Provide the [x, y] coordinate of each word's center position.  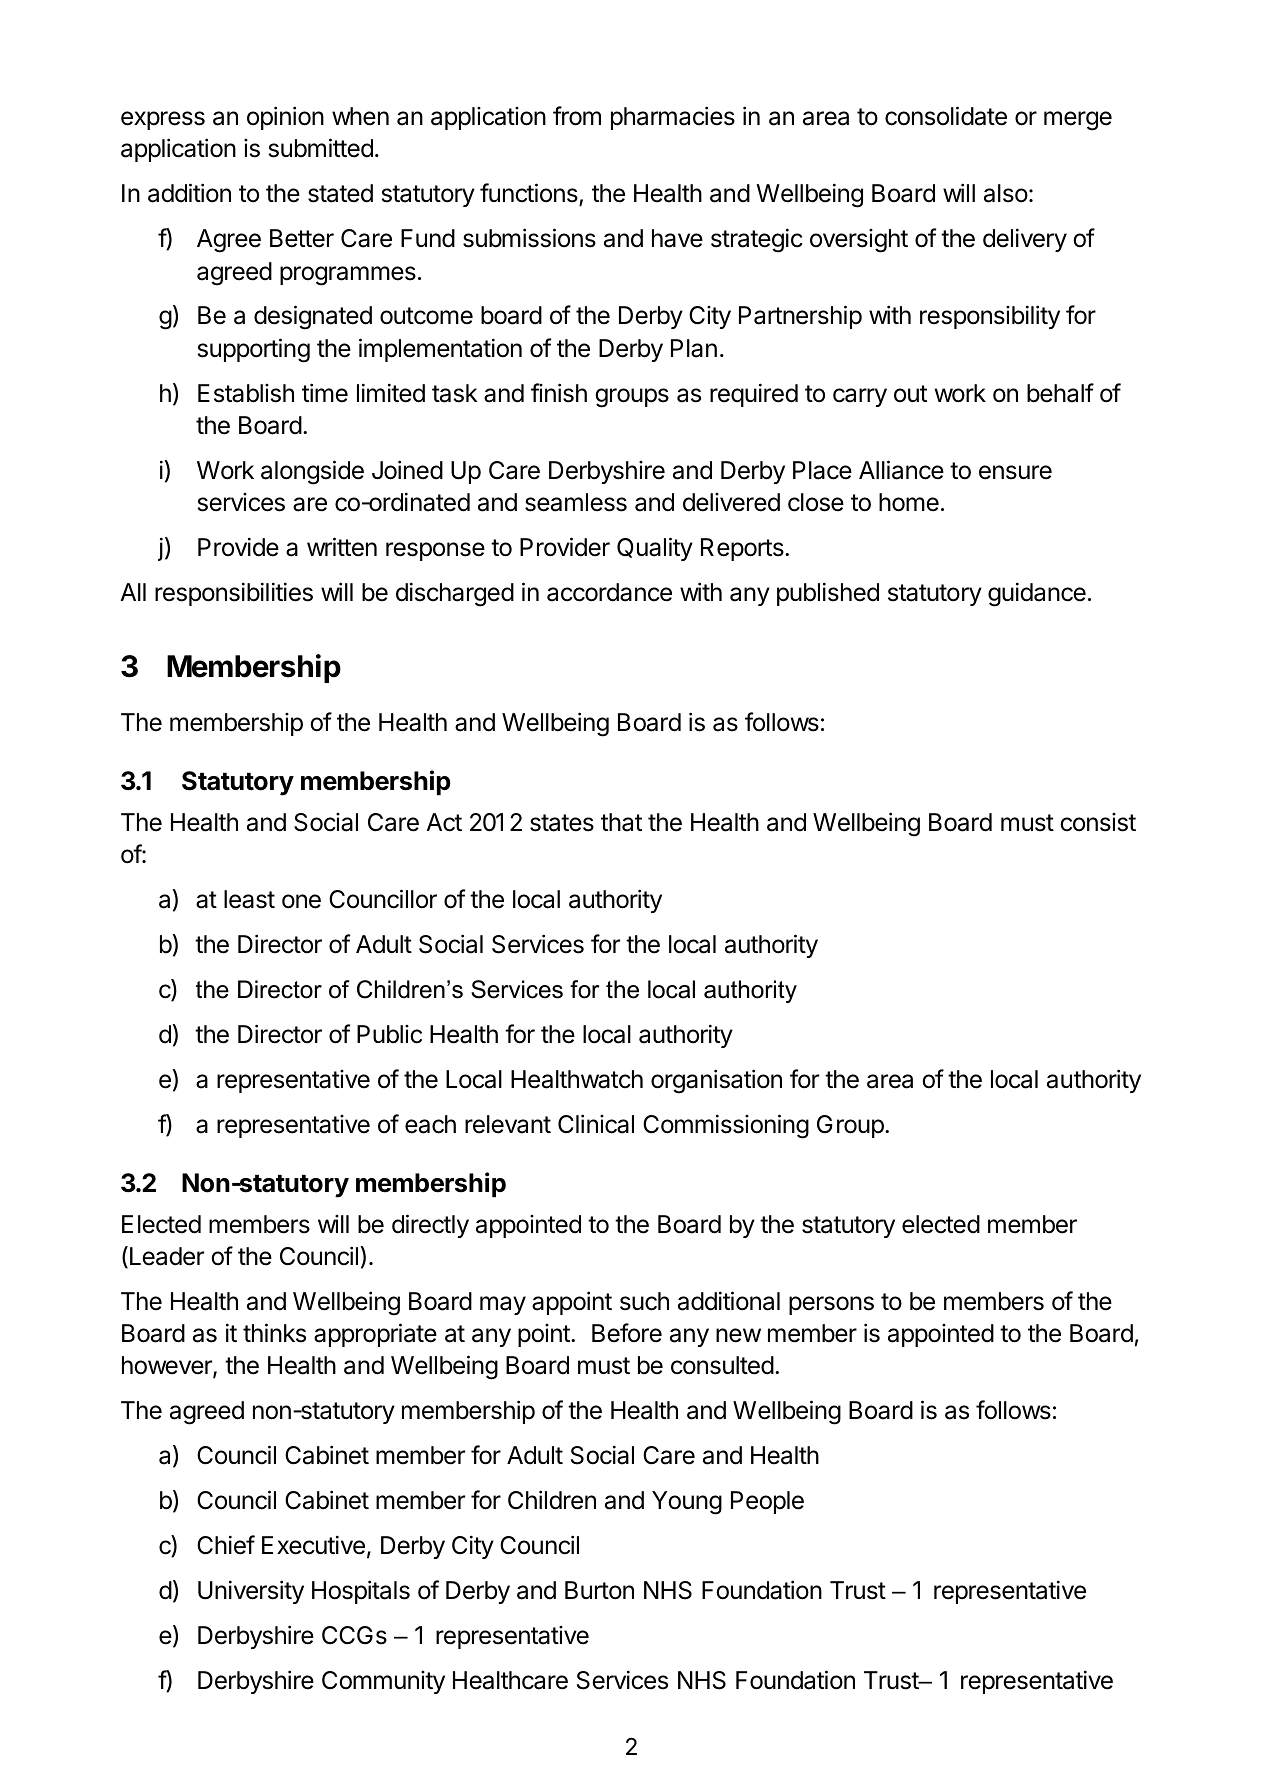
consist [1098, 822]
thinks [274, 1333]
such [644, 1301]
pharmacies [673, 118]
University [251, 1592]
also [1006, 193]
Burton [599, 1590]
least [249, 899]
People [767, 1502]
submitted [321, 148]
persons [831, 1305]
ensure [1015, 472]
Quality [655, 549]
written [342, 547]
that [621, 822]
